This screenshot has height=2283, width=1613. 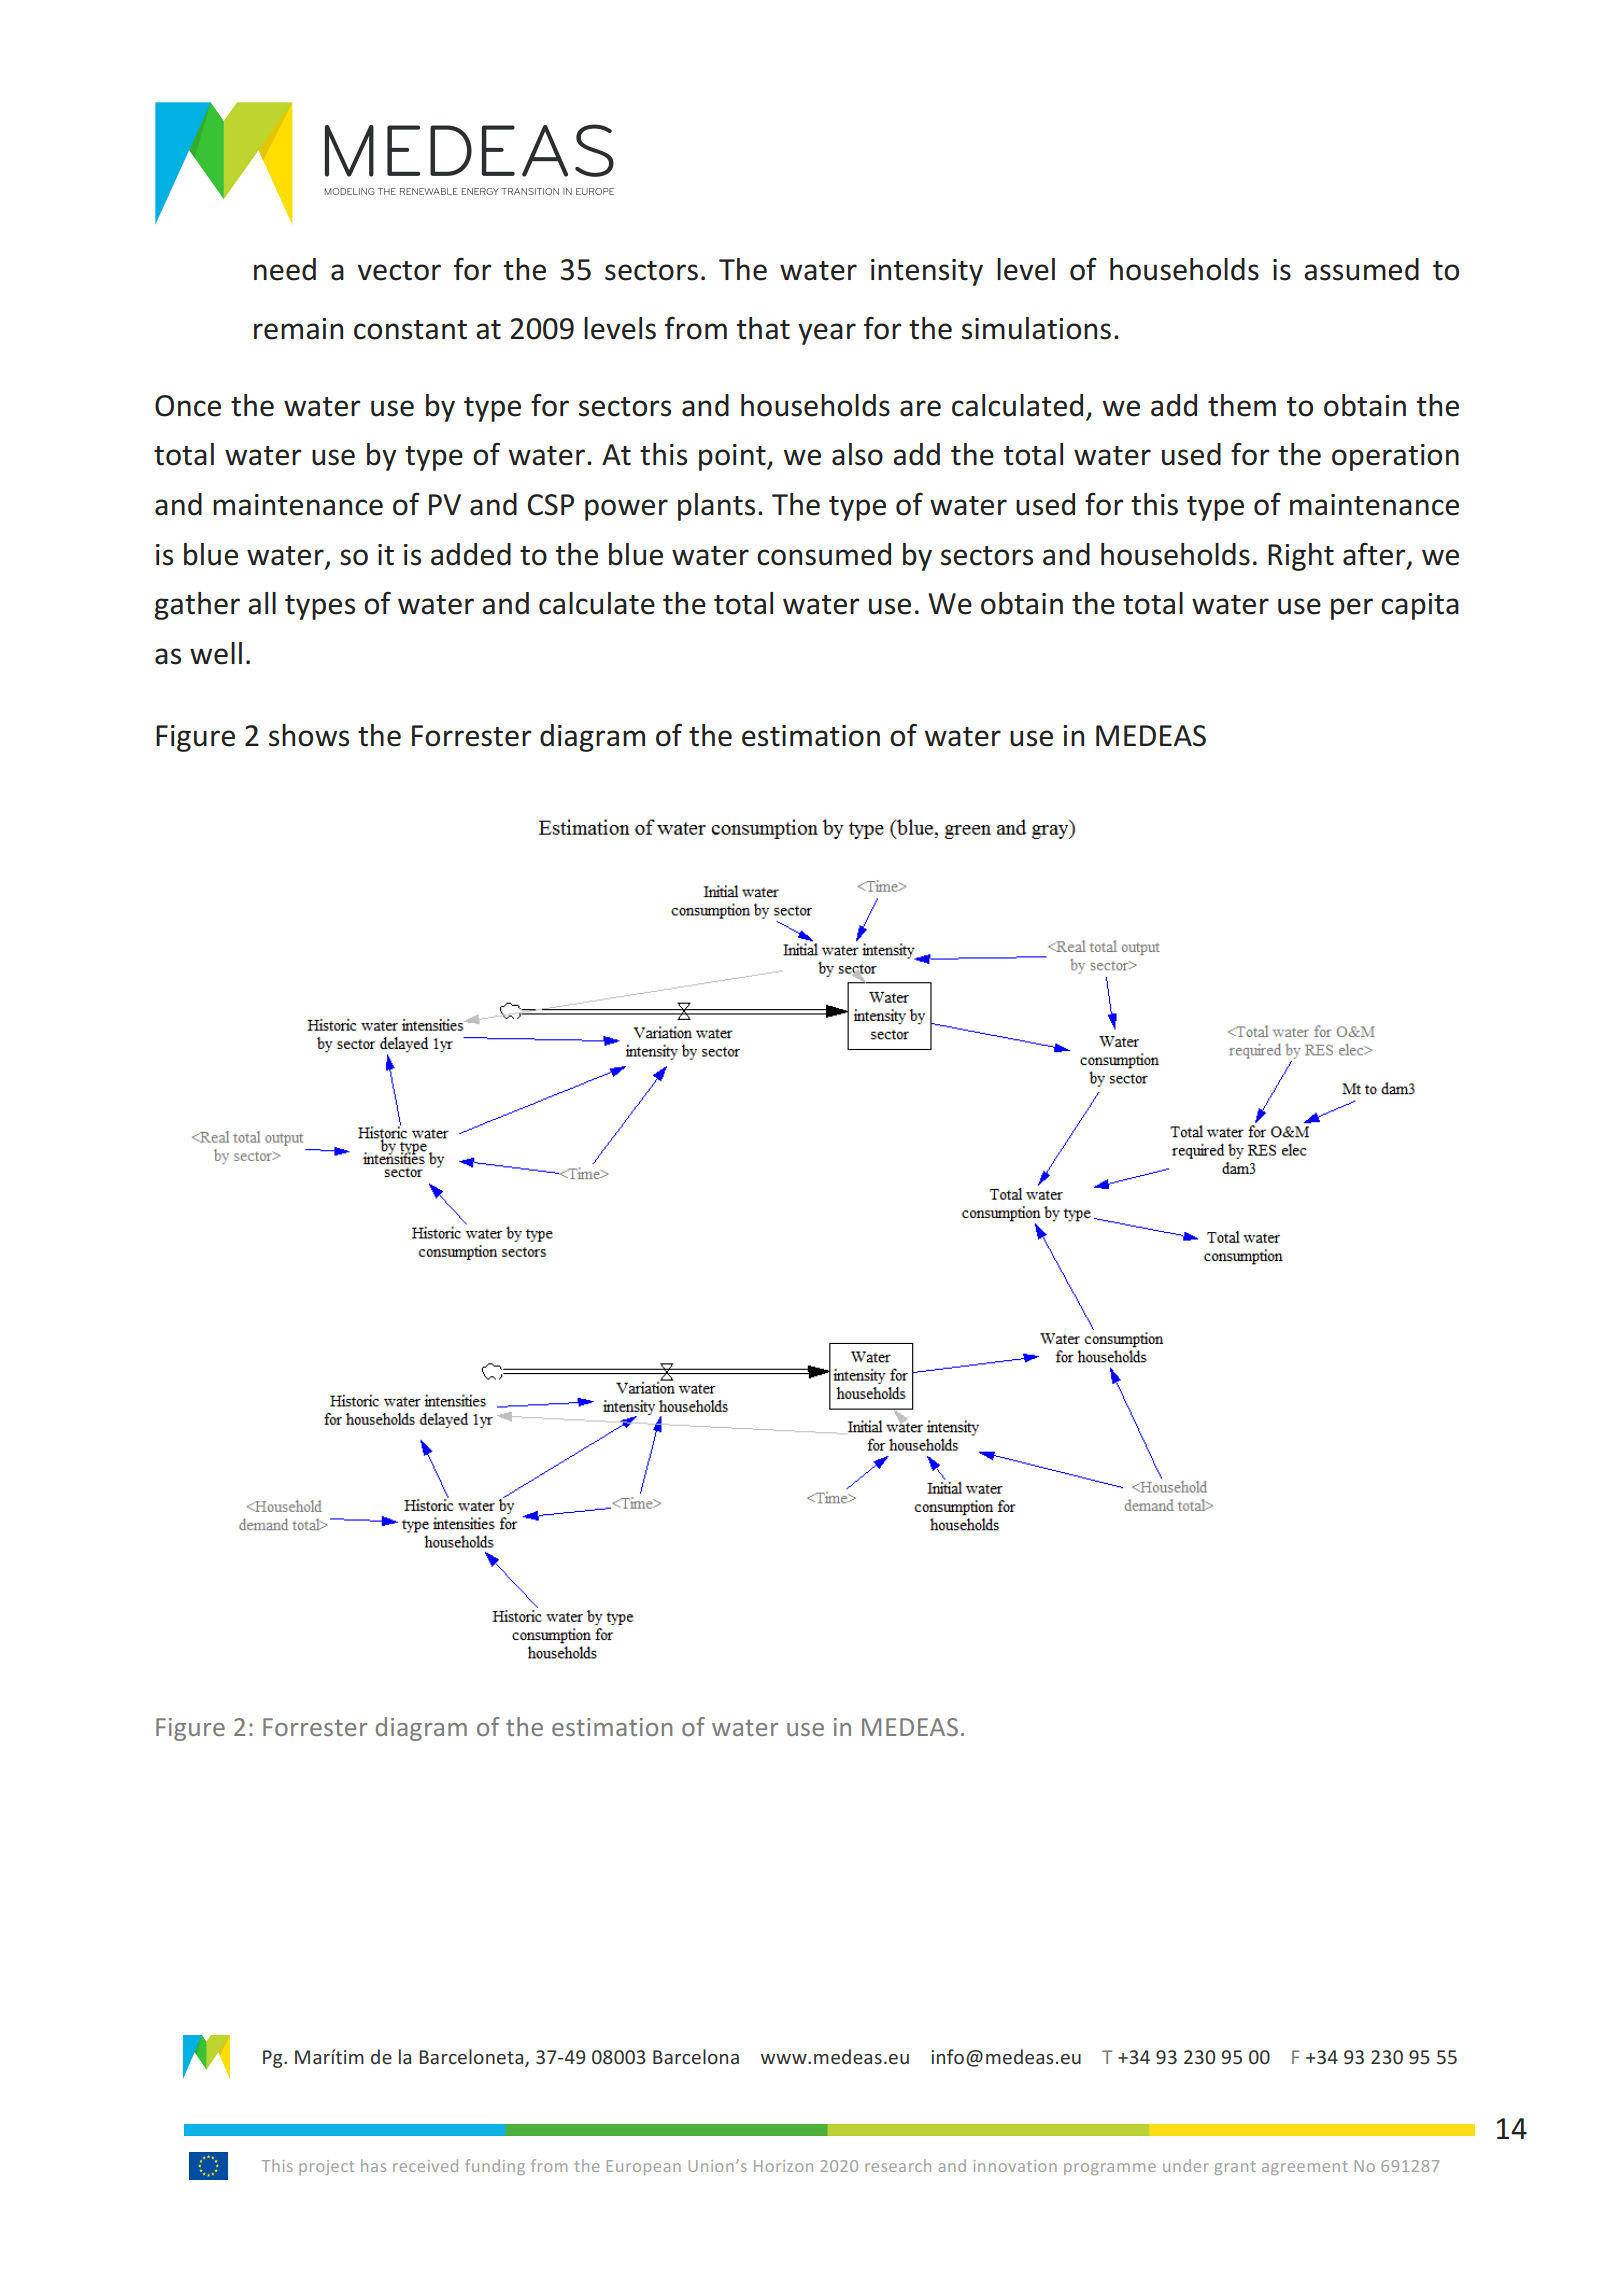 I want to click on consumed, so click(x=824, y=554).
